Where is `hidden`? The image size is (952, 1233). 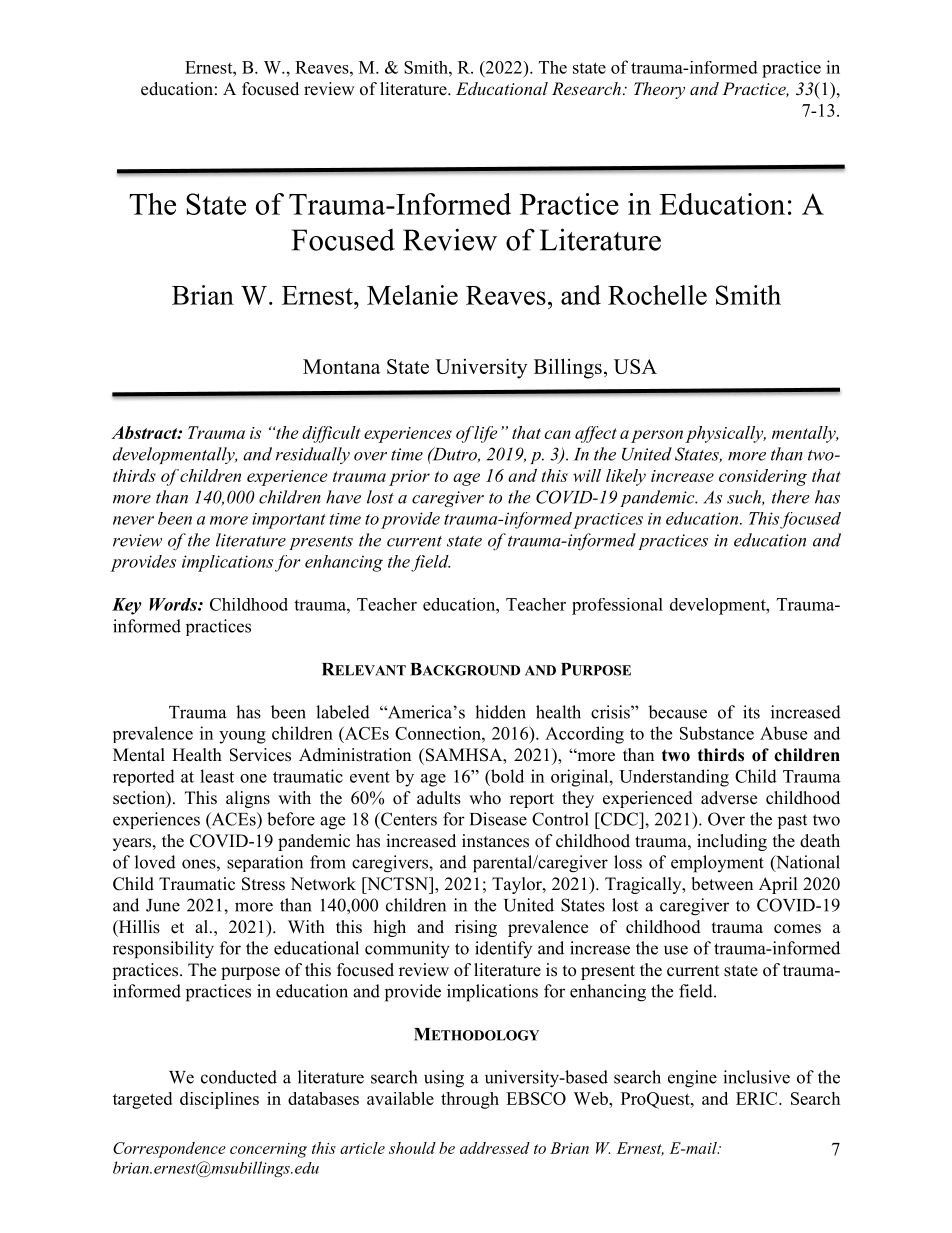 hidden is located at coordinates (500, 712).
